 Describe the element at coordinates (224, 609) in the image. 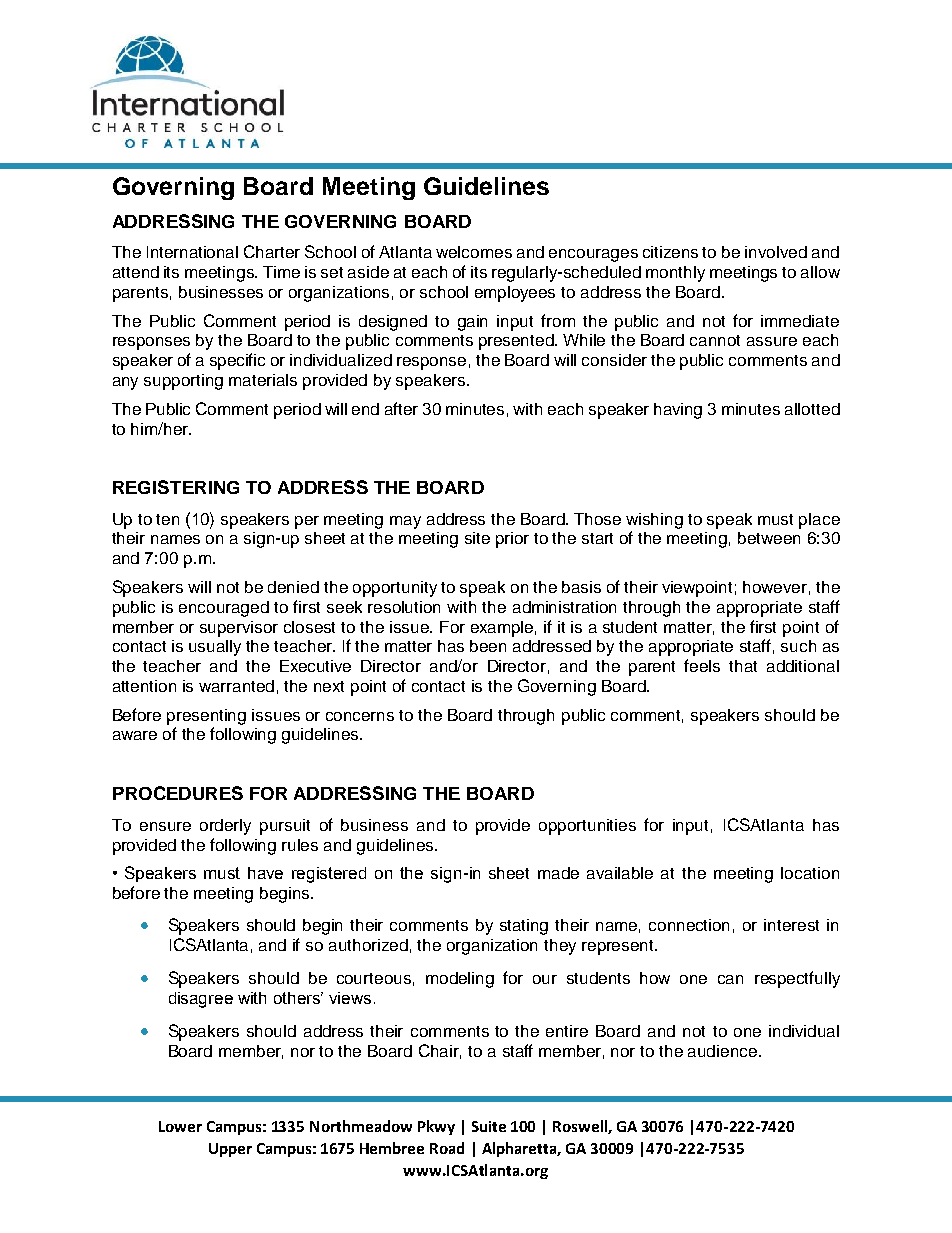

I see `encouraged` at that location.
